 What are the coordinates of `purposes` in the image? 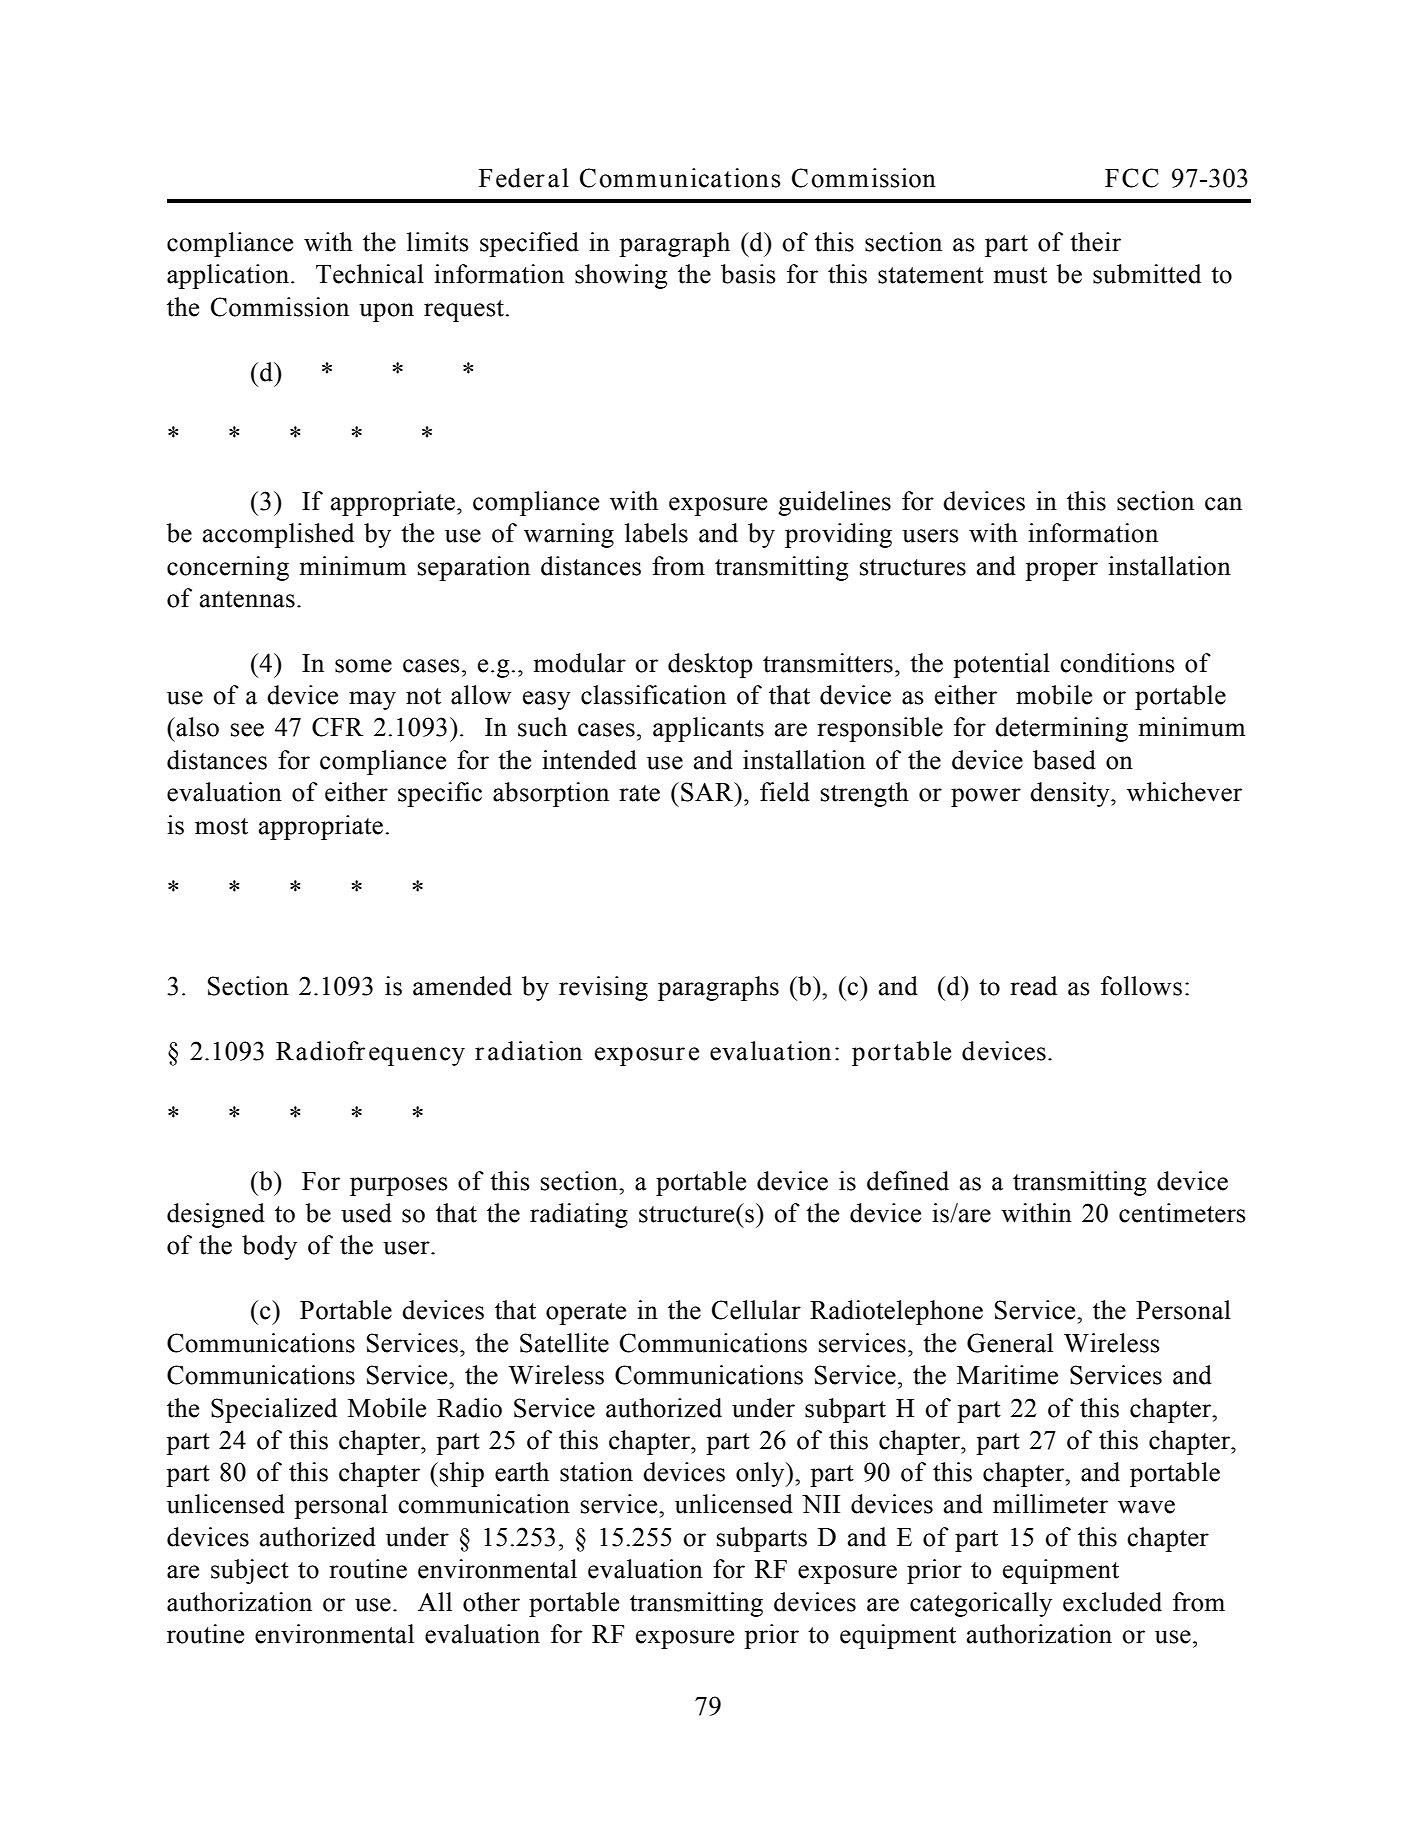 It's located at (399, 1186).
